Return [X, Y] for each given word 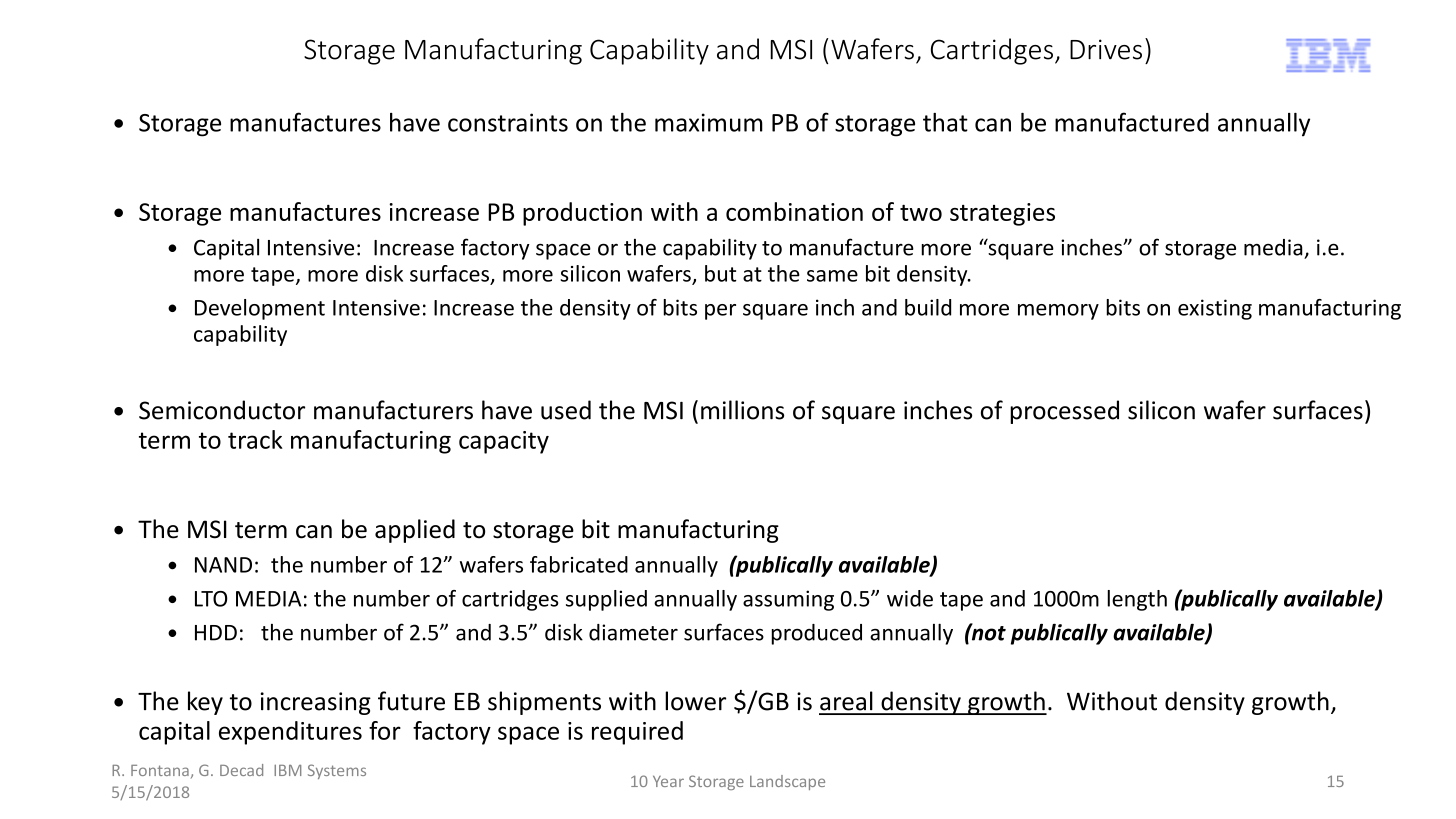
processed [1064, 412]
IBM [287, 770]
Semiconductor [222, 410]
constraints [508, 122]
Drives [1106, 49]
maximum [709, 122]
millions [742, 410]
